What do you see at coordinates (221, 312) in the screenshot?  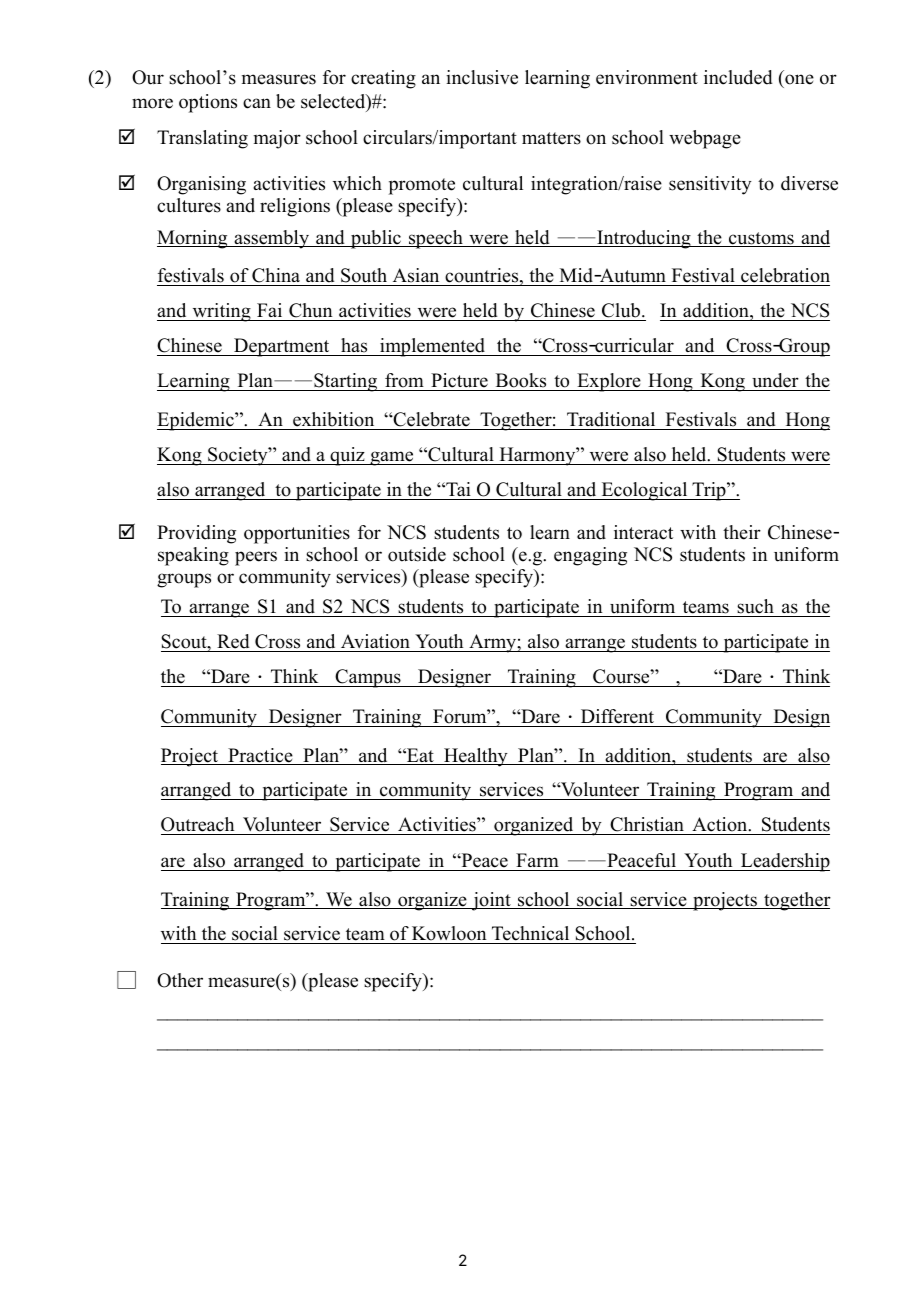 I see `writing` at bounding box center [221, 312].
